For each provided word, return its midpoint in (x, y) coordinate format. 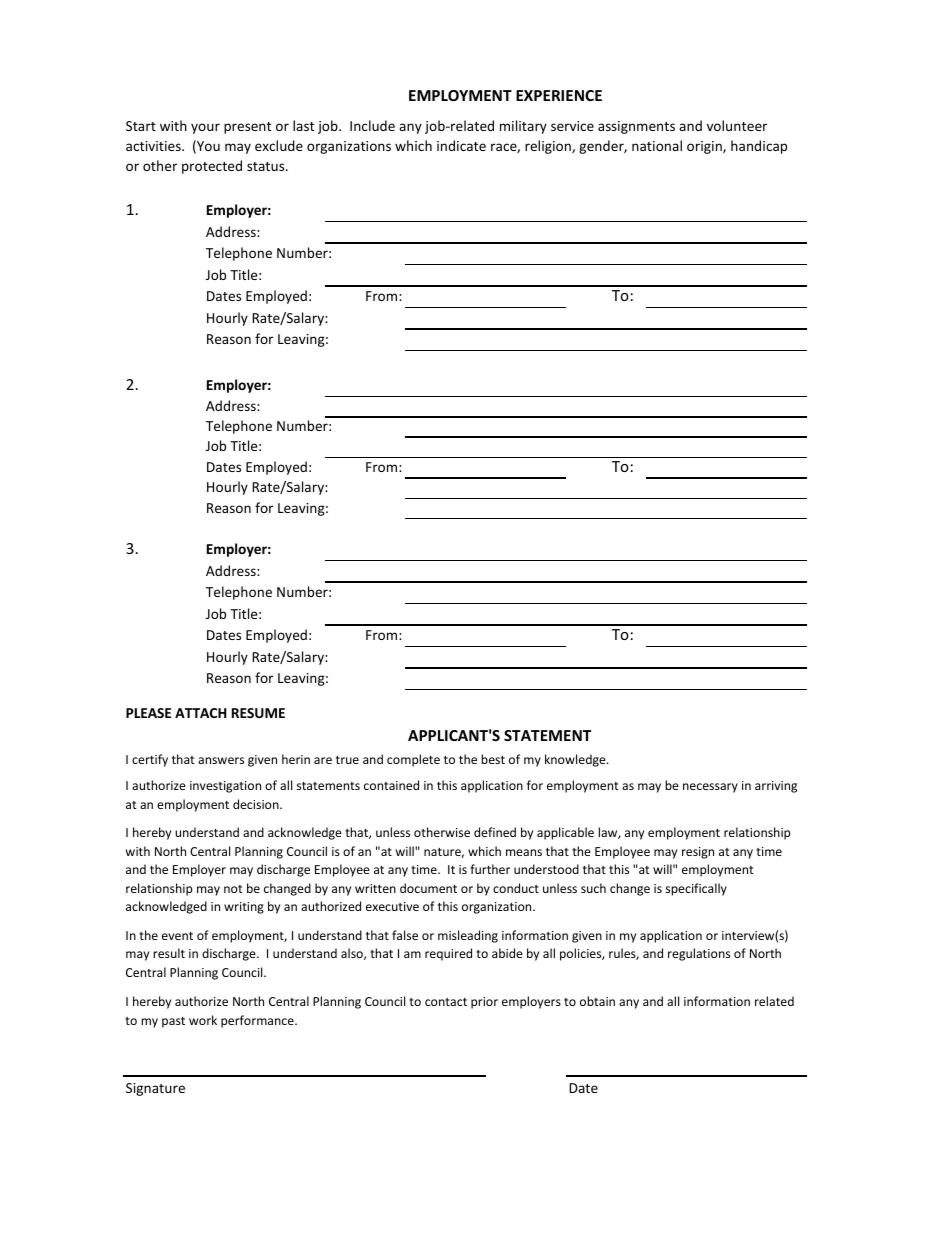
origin (705, 147)
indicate (461, 145)
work (203, 1020)
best (493, 759)
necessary (710, 788)
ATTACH (201, 713)
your (205, 128)
